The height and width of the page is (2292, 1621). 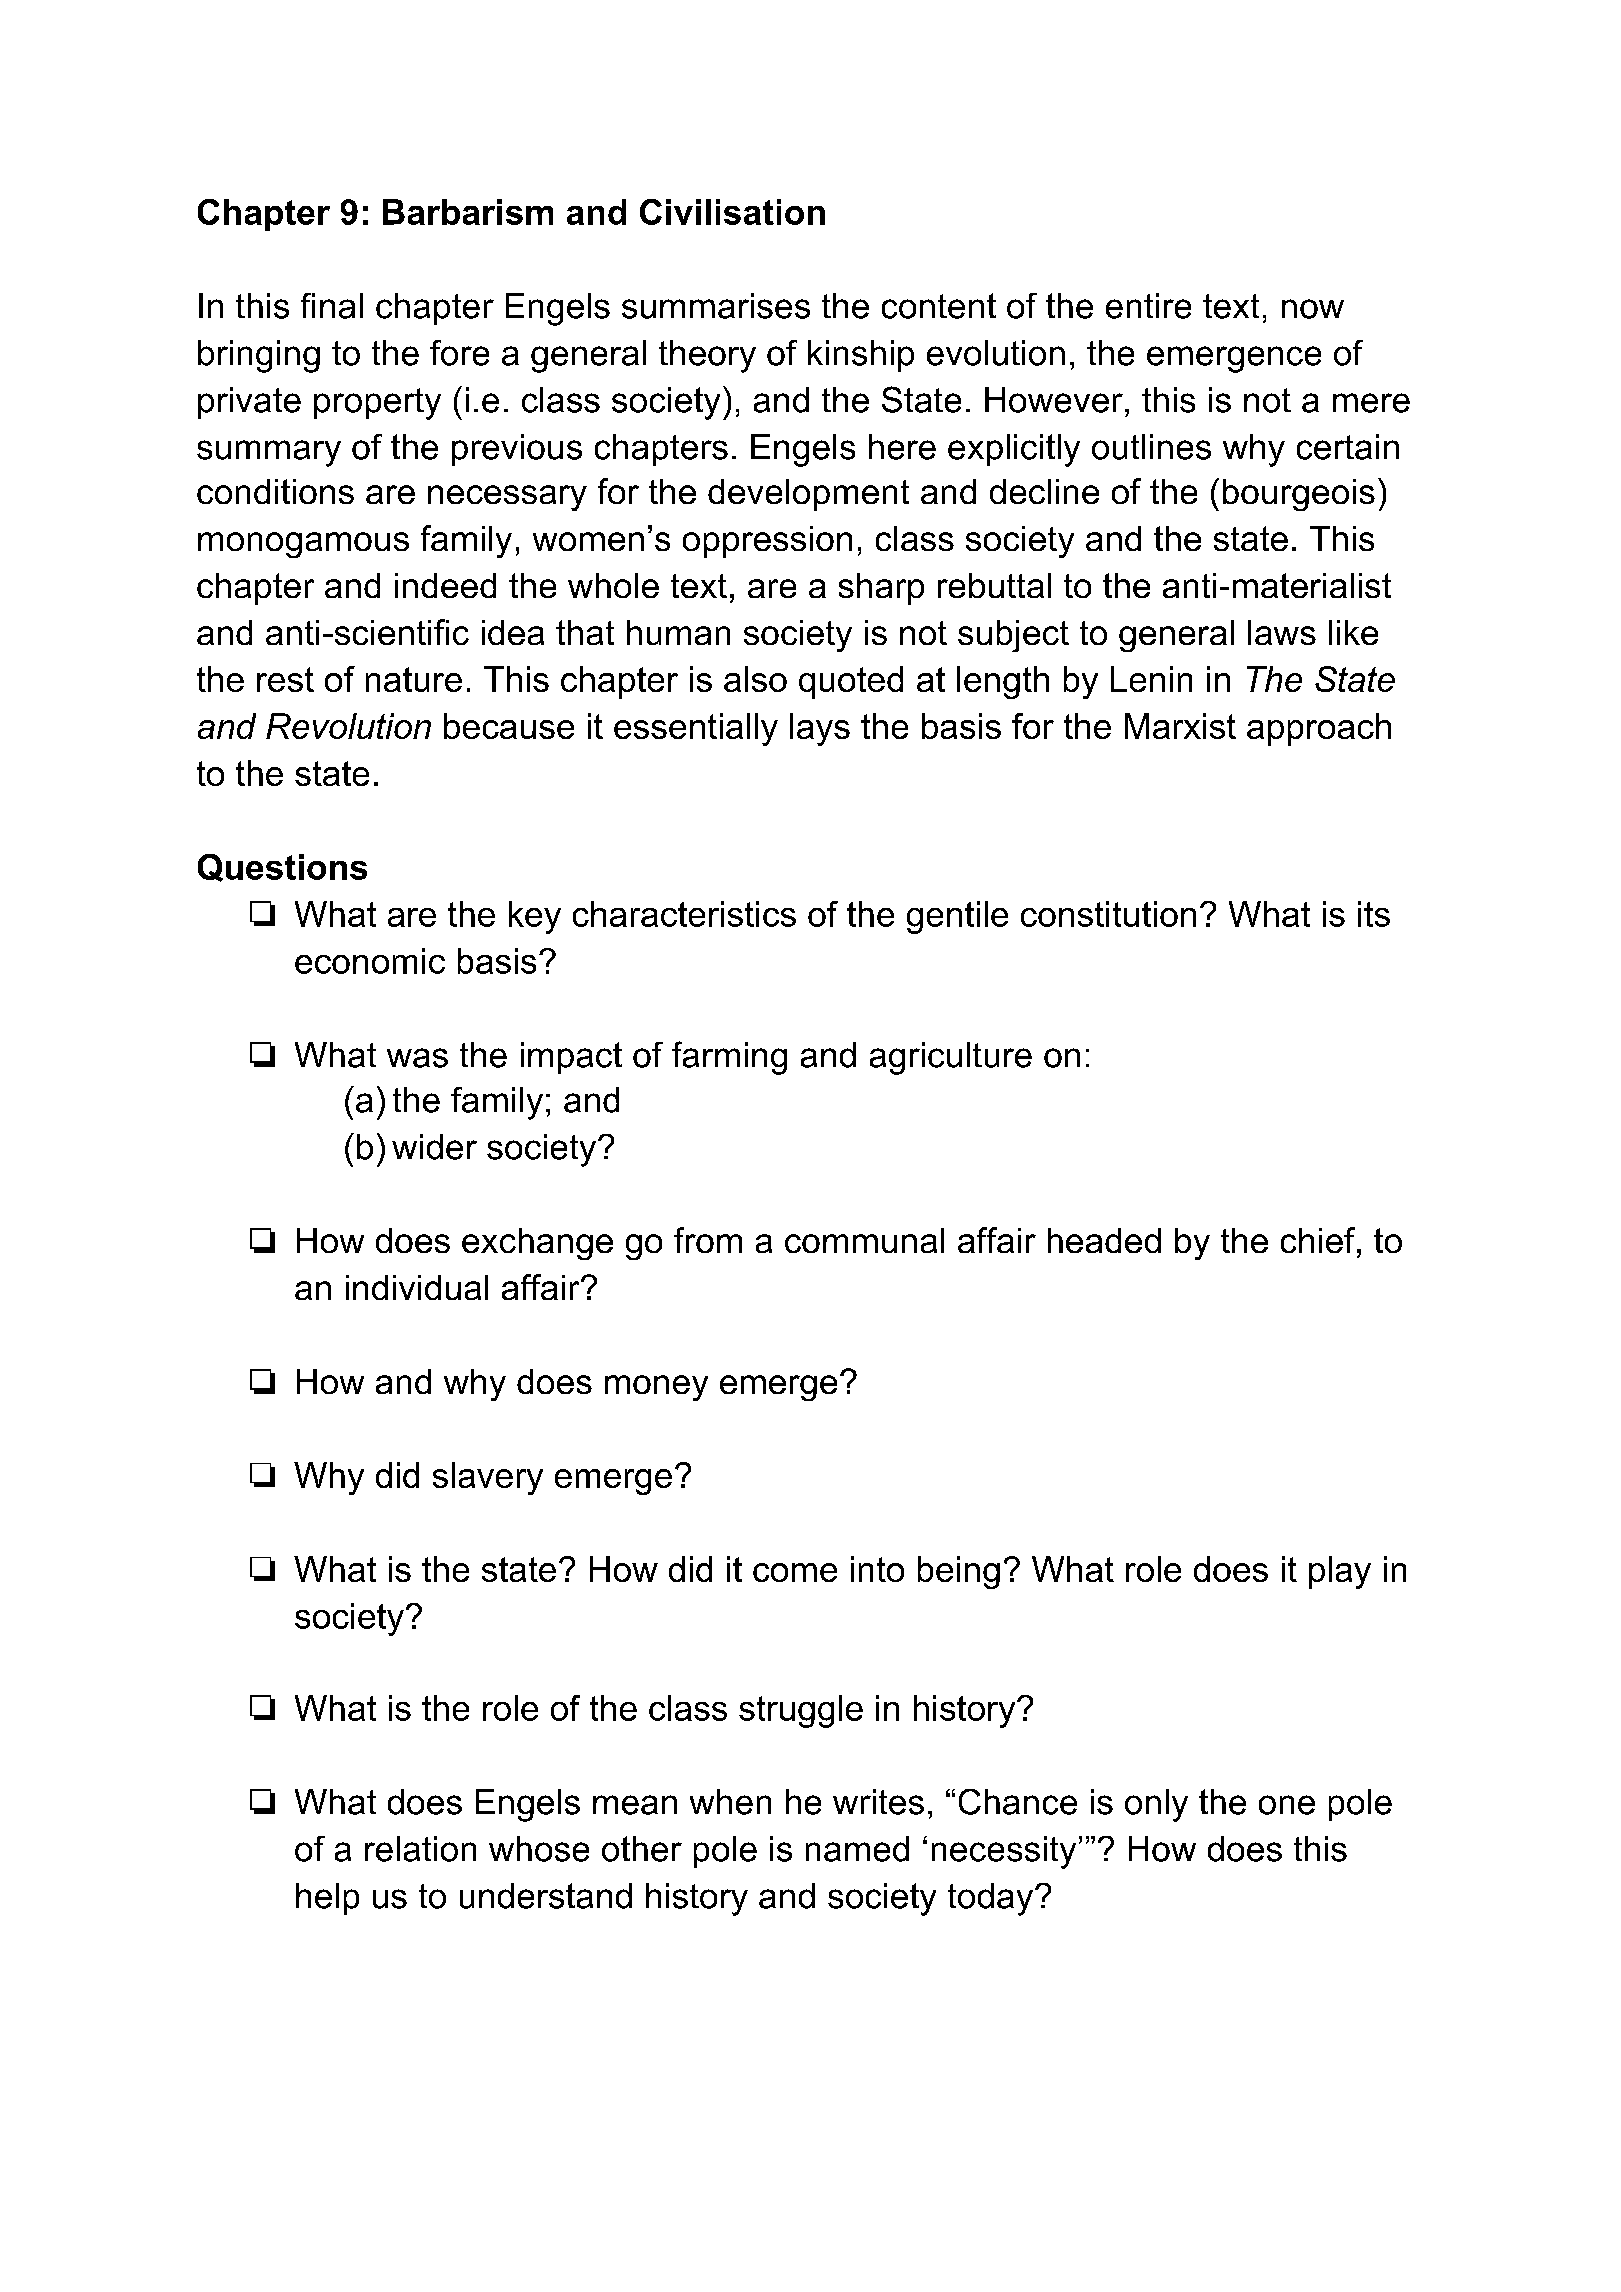 What do you see at coordinates (1319, 1240) in the page?
I see `chief` at bounding box center [1319, 1240].
